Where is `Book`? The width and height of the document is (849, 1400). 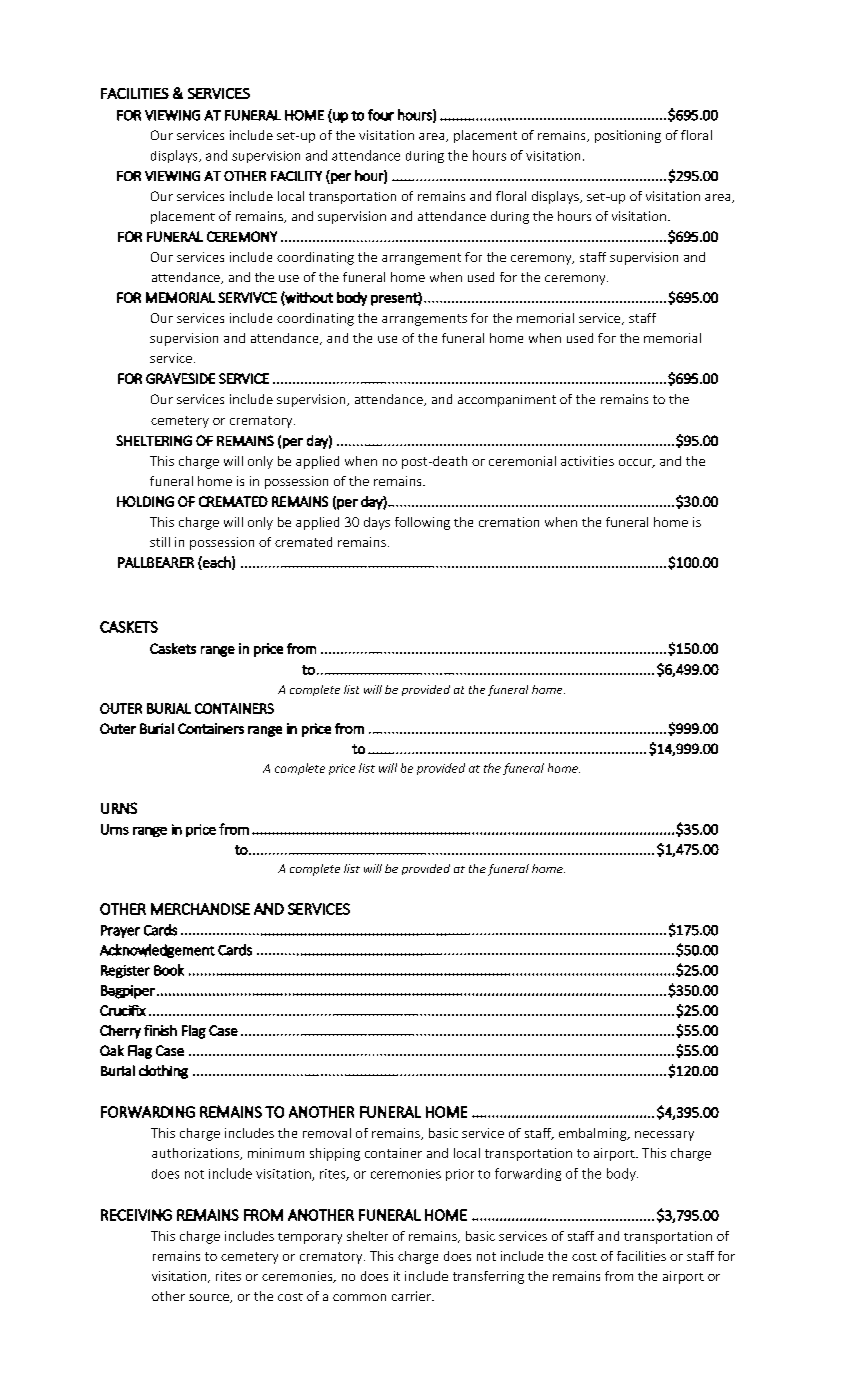 Book is located at coordinates (169, 970).
